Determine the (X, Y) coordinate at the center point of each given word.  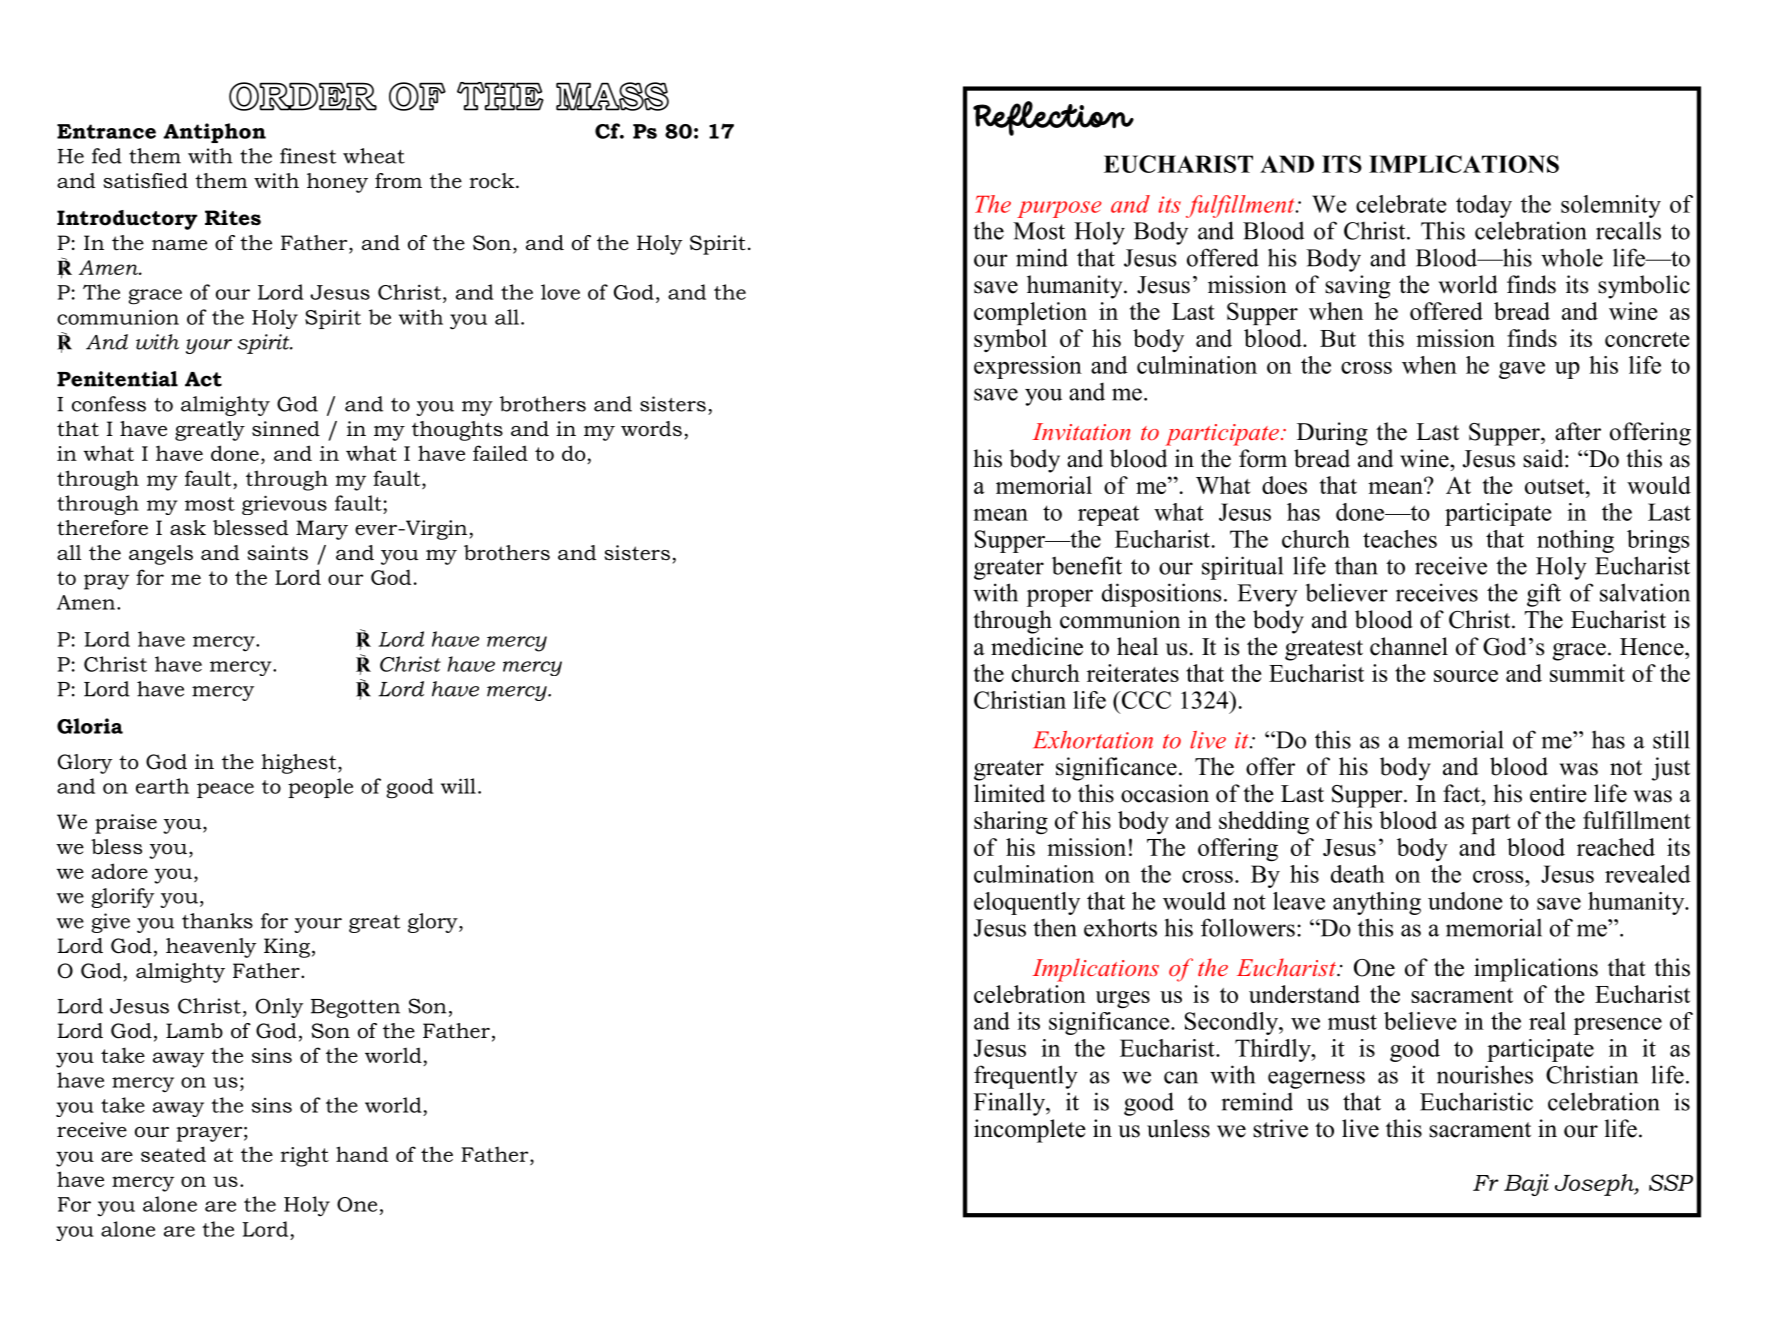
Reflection (1053, 118)
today (1484, 206)
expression (1028, 367)
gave (1522, 370)
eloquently (1027, 903)
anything (1377, 903)
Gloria (90, 726)
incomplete (1030, 1131)
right (304, 1156)
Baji (1526, 1185)
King (287, 948)
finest (308, 156)
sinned (286, 429)
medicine (1037, 646)
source (1466, 676)
